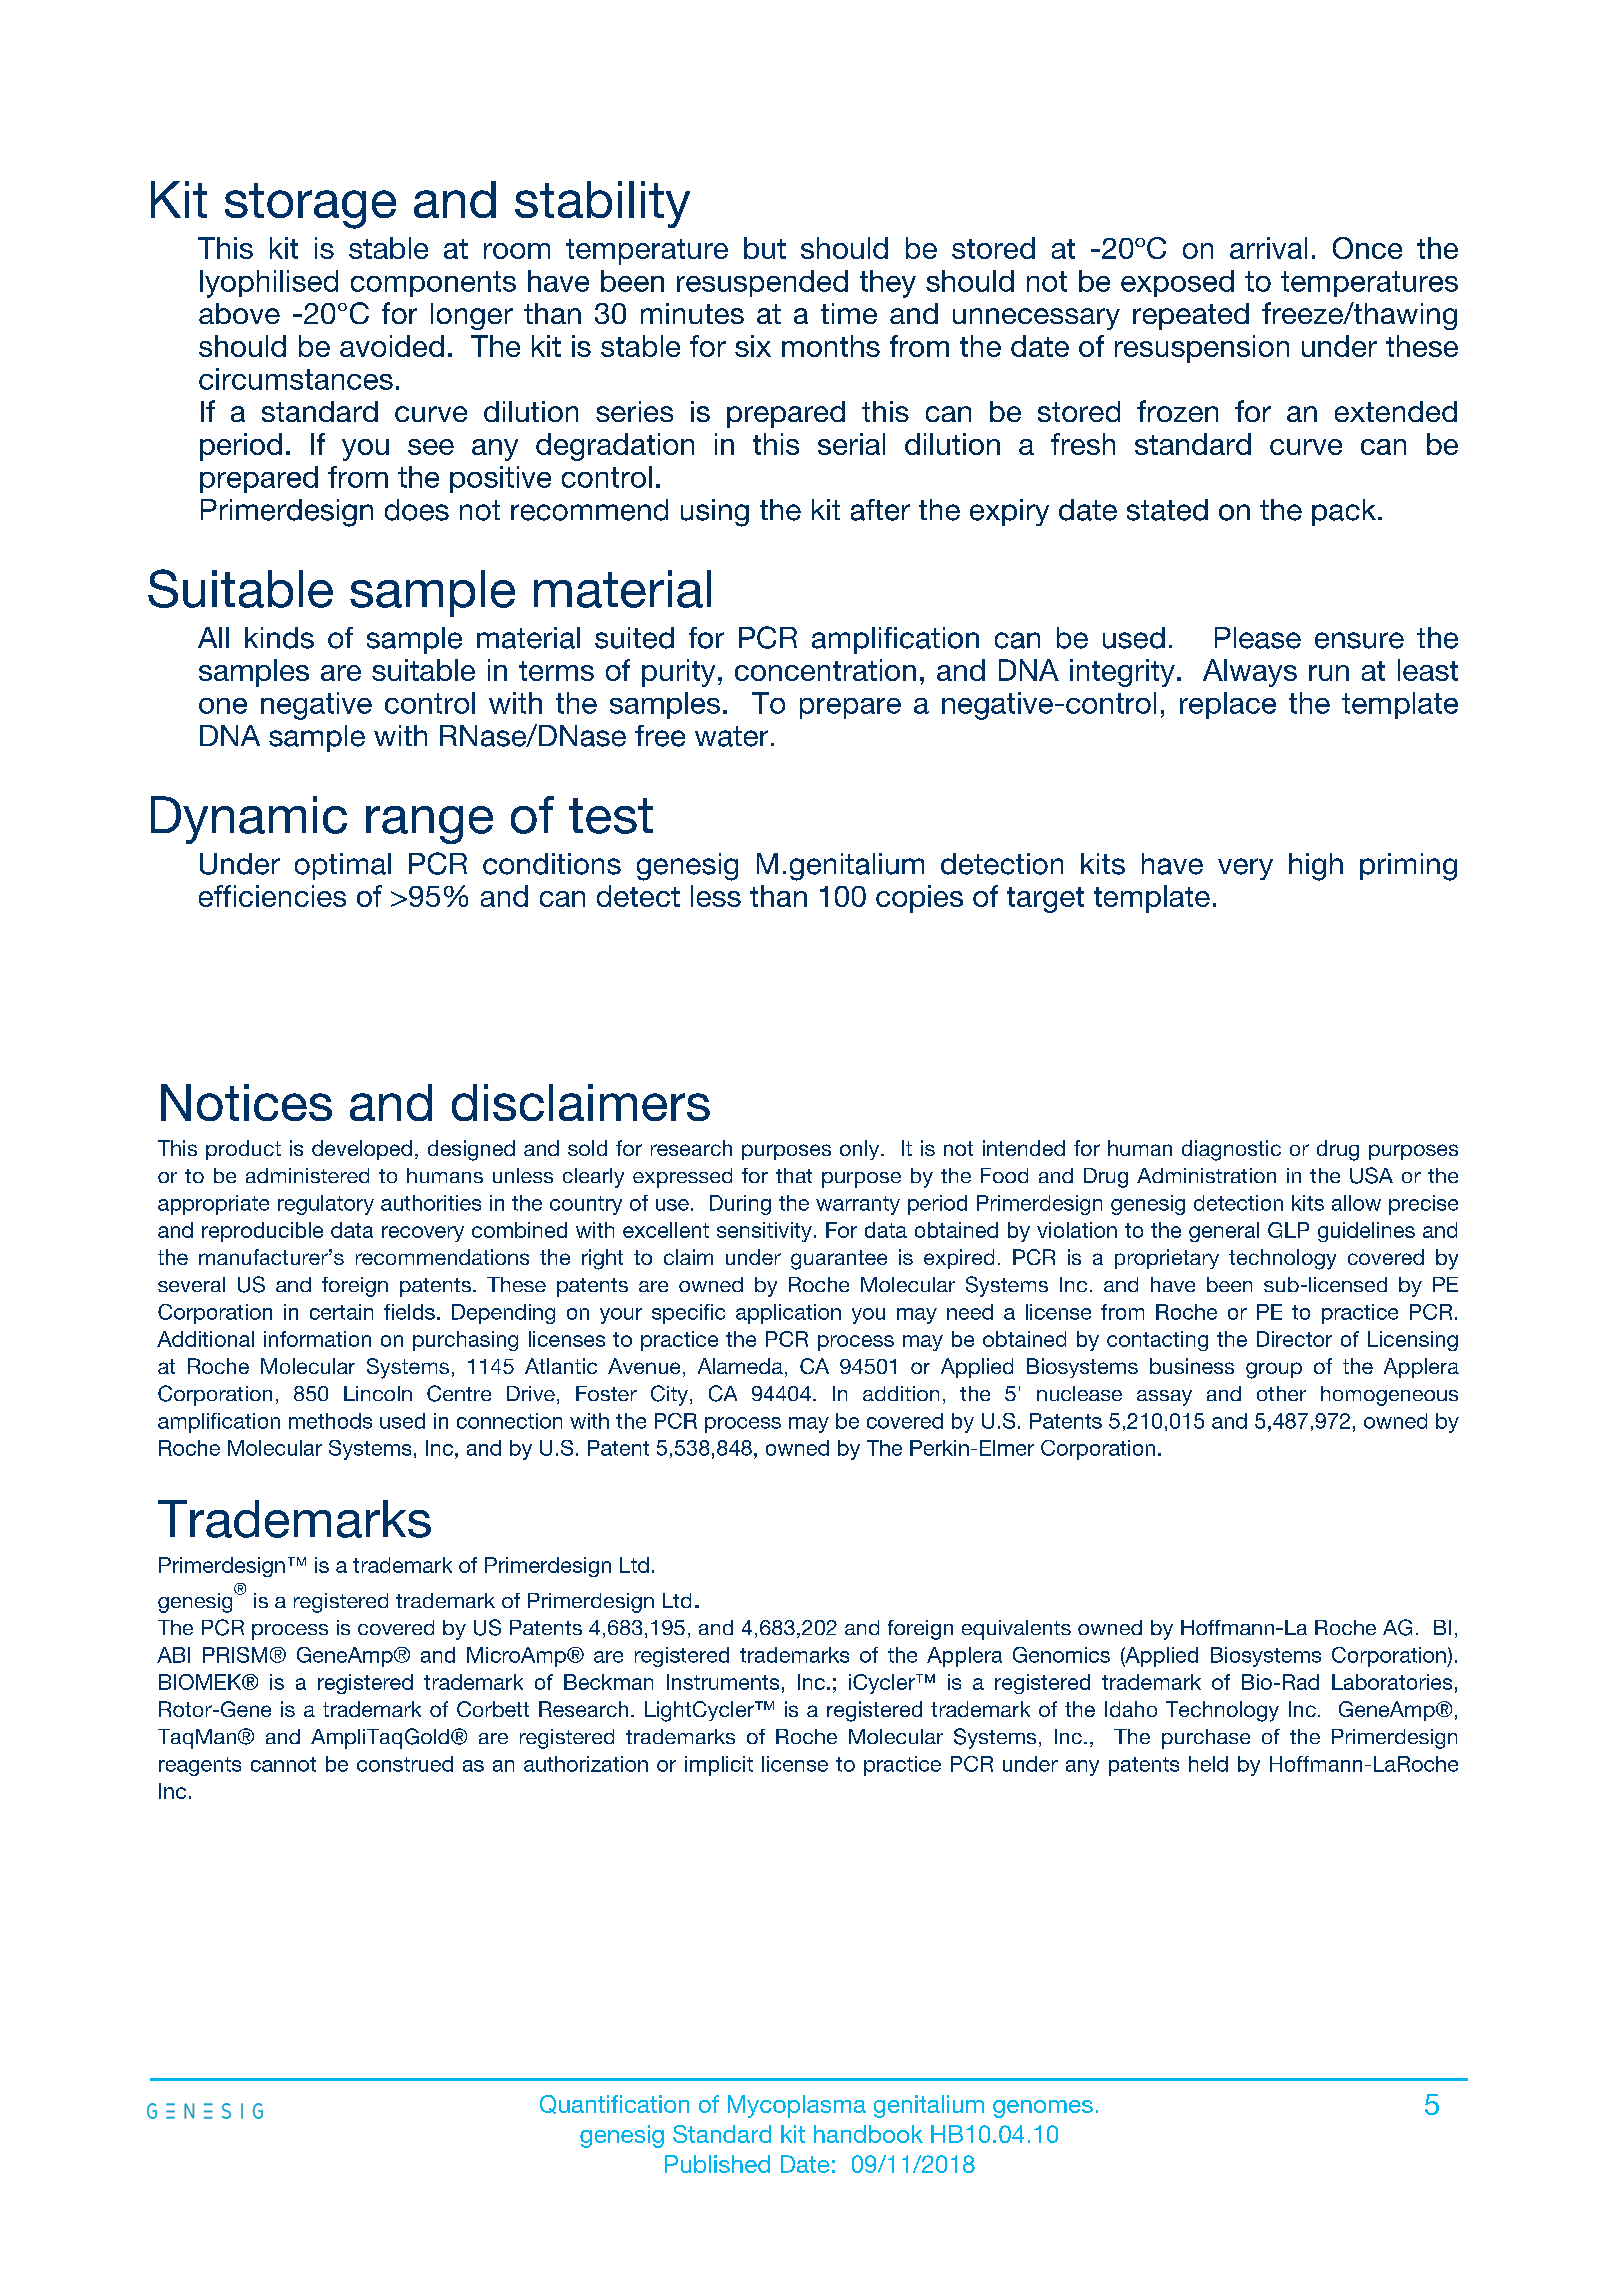 This document has width=1620, height=2293. What do you see at coordinates (330, 1421) in the document?
I see `methods` at bounding box center [330, 1421].
